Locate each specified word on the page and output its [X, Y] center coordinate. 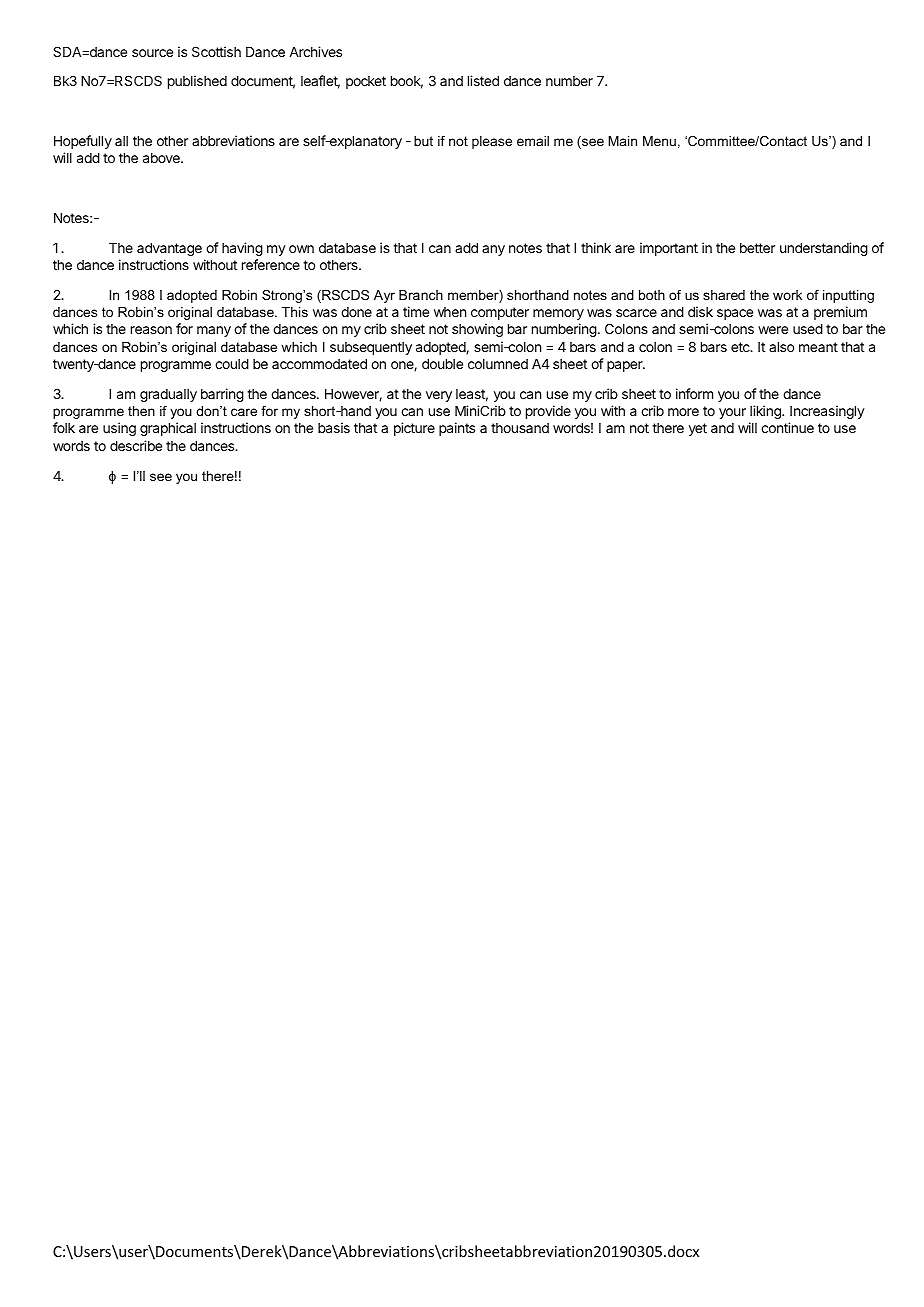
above [162, 158]
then [141, 411]
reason [151, 330]
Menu [659, 141]
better [757, 248]
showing [477, 330]
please [492, 142]
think [596, 247]
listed [483, 80]
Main [622, 141]
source [152, 53]
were [773, 330]
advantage [169, 249]
